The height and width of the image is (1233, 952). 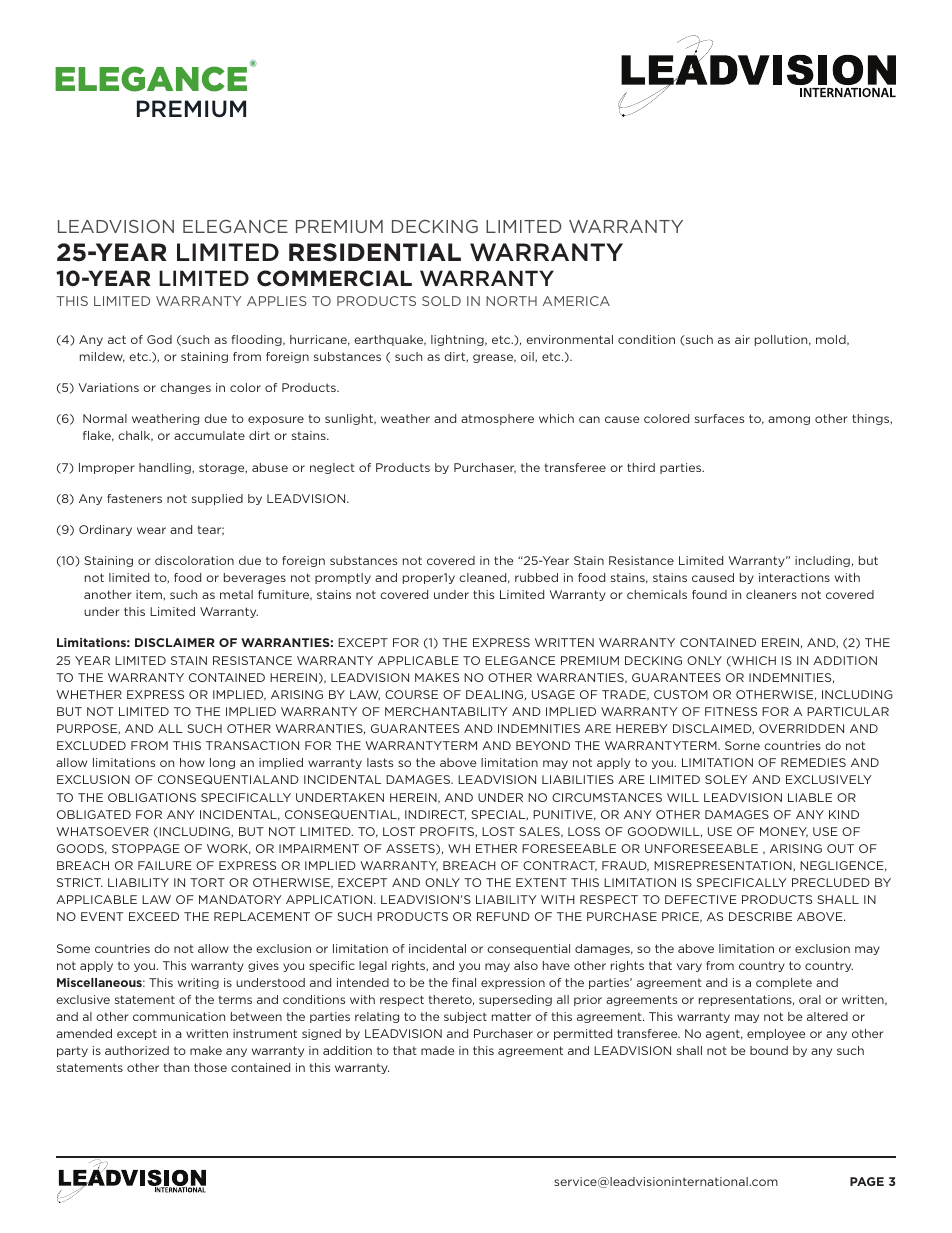 What do you see at coordinates (769, 1050) in the image?
I see `bound` at bounding box center [769, 1050].
